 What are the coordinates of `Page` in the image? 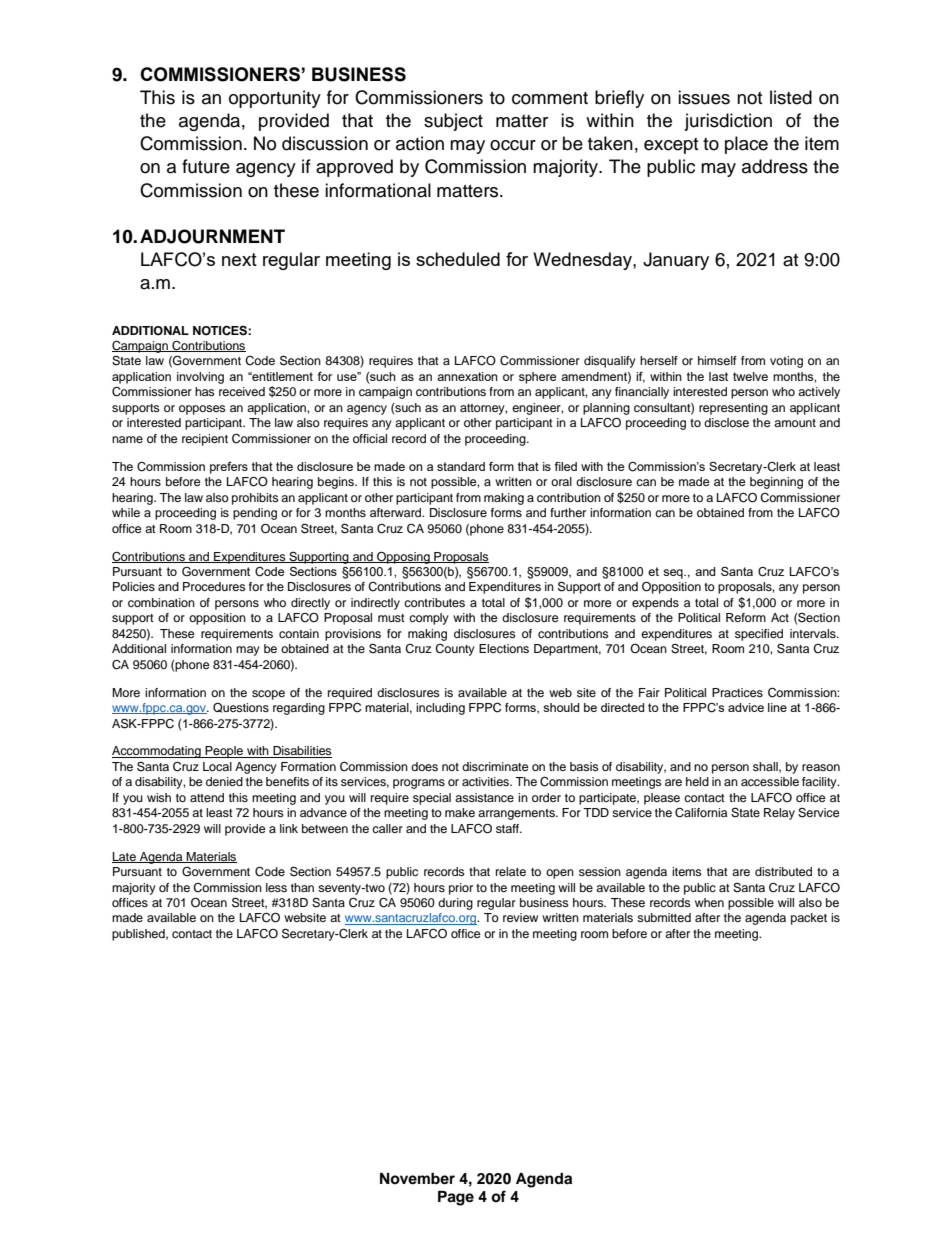 It's located at (456, 1198).
